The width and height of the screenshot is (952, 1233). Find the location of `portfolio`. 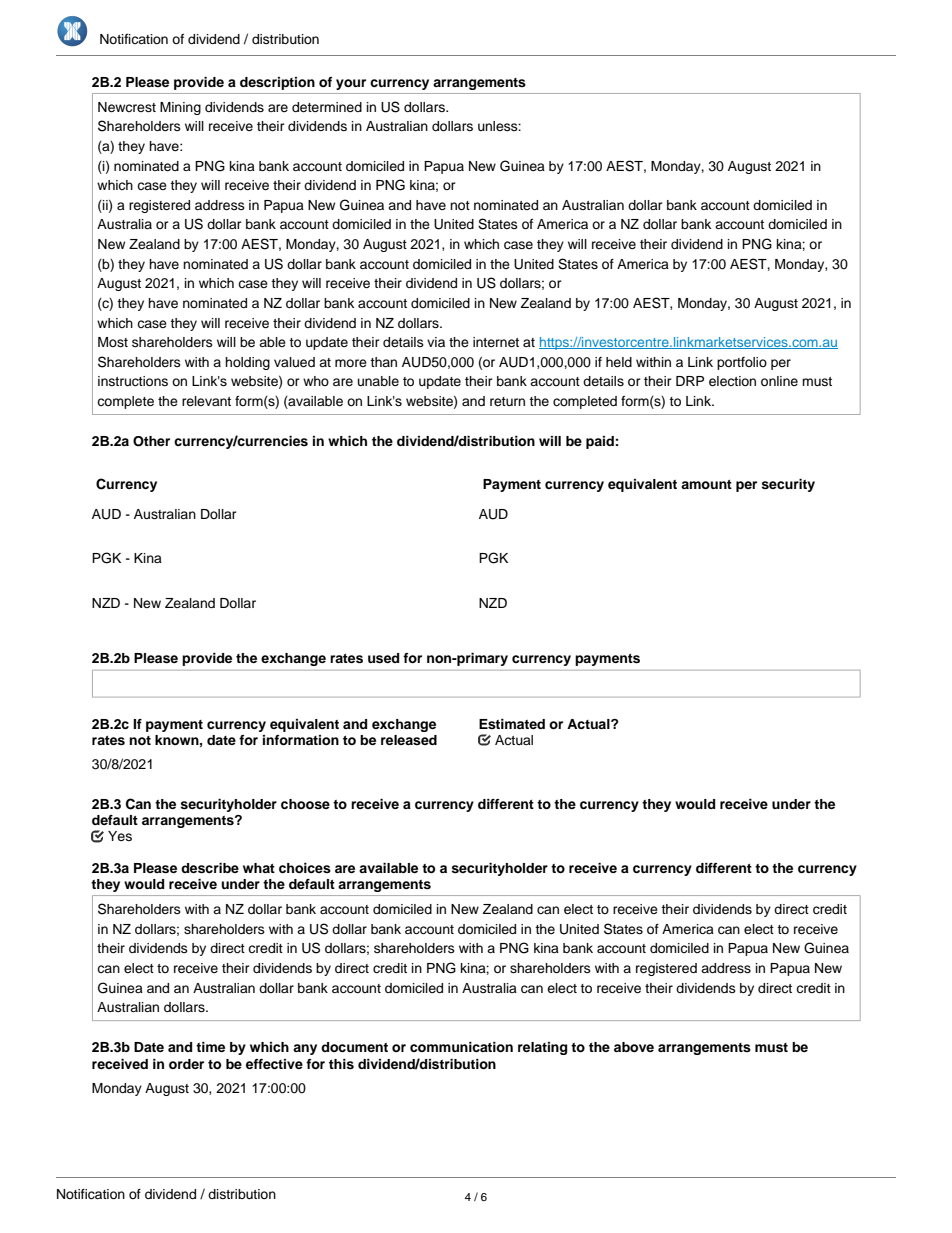

portfolio is located at coordinates (742, 363).
